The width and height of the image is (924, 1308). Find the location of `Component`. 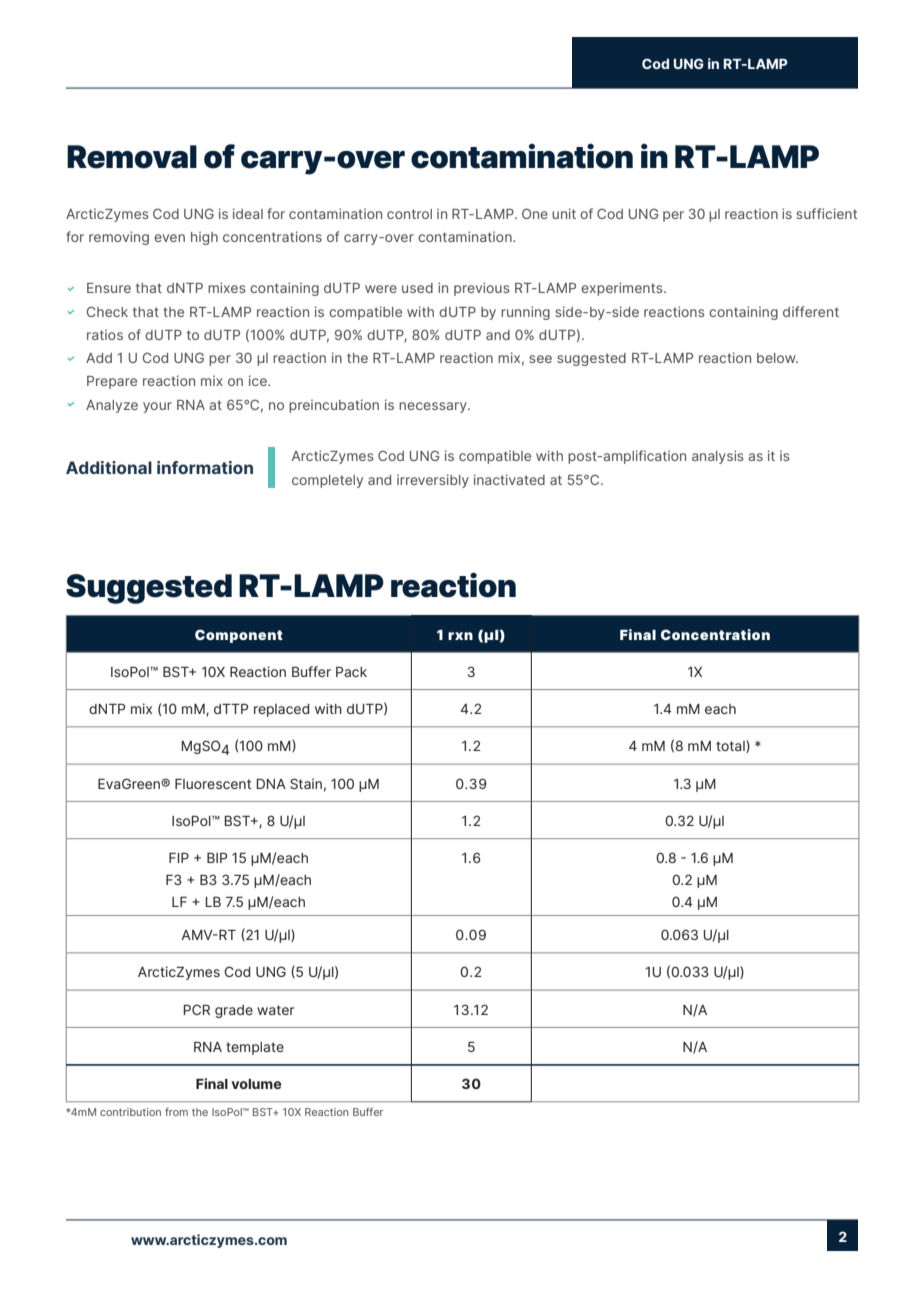

Component is located at coordinates (239, 636).
